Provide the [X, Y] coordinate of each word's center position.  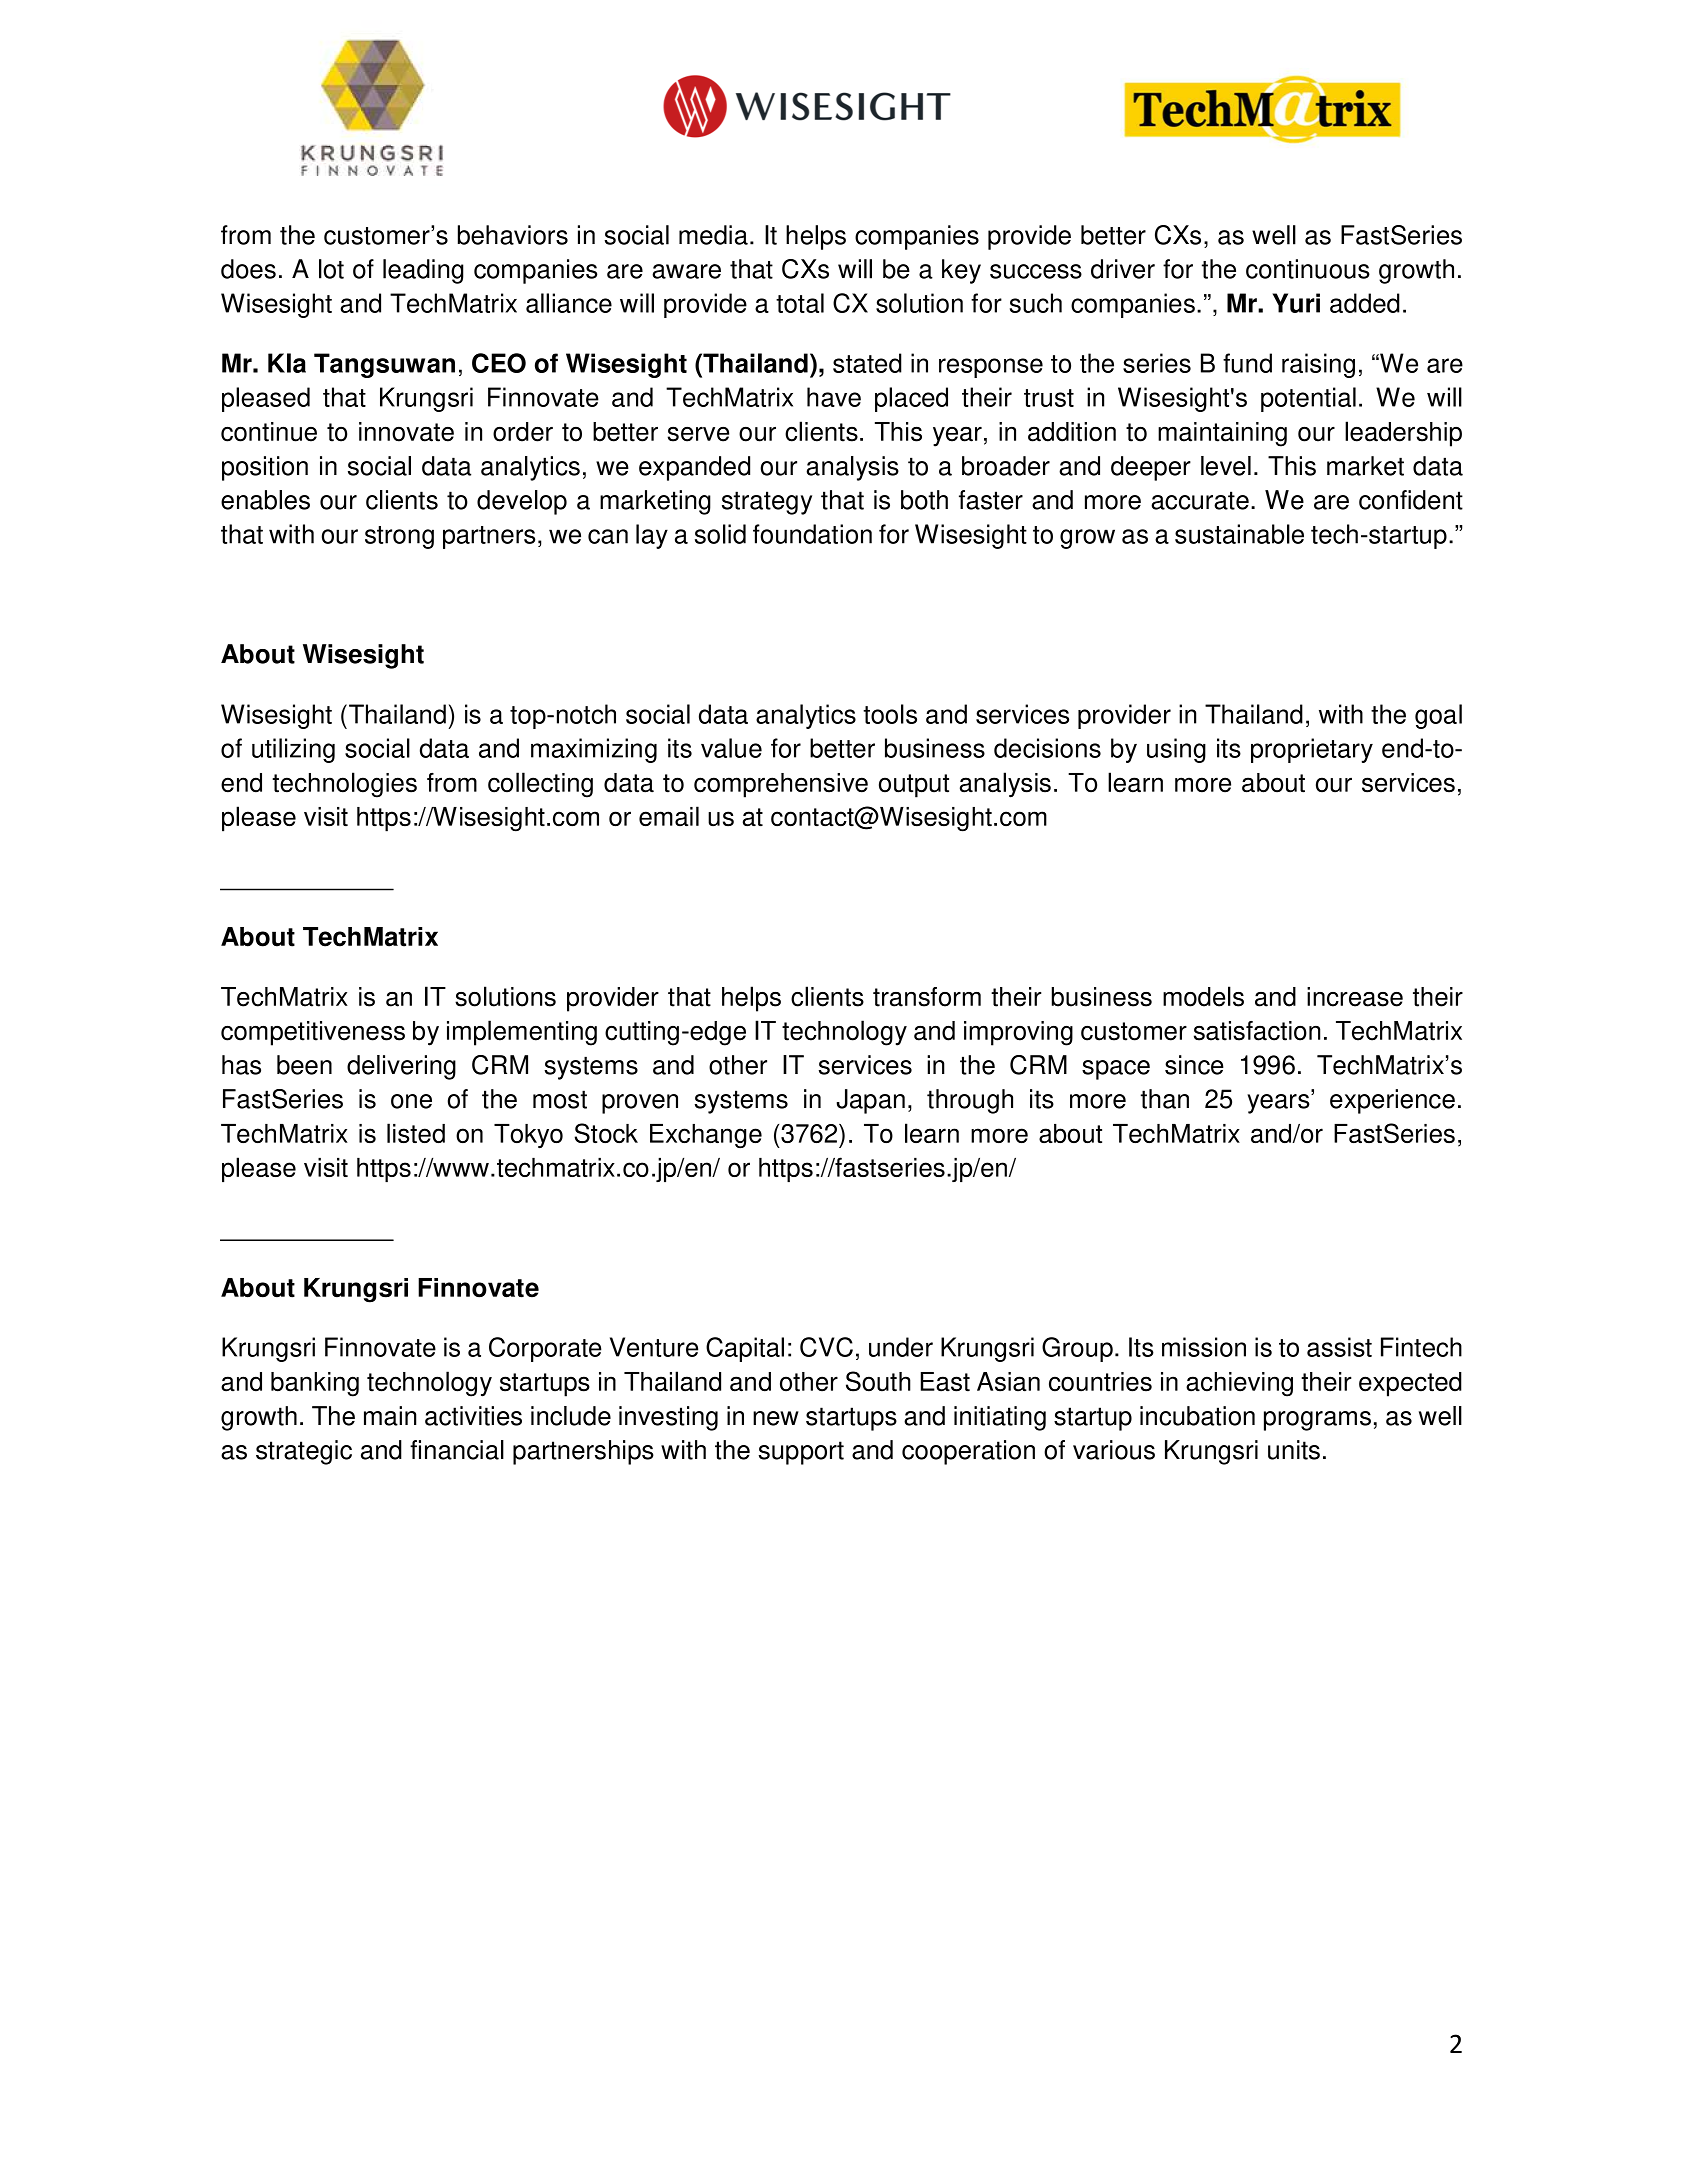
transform [927, 997]
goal [1438, 716]
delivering [401, 1067]
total [800, 303]
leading [423, 271]
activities [473, 1416]
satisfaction [1257, 1031]
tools [890, 714]
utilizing [293, 750]
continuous [1308, 269]
